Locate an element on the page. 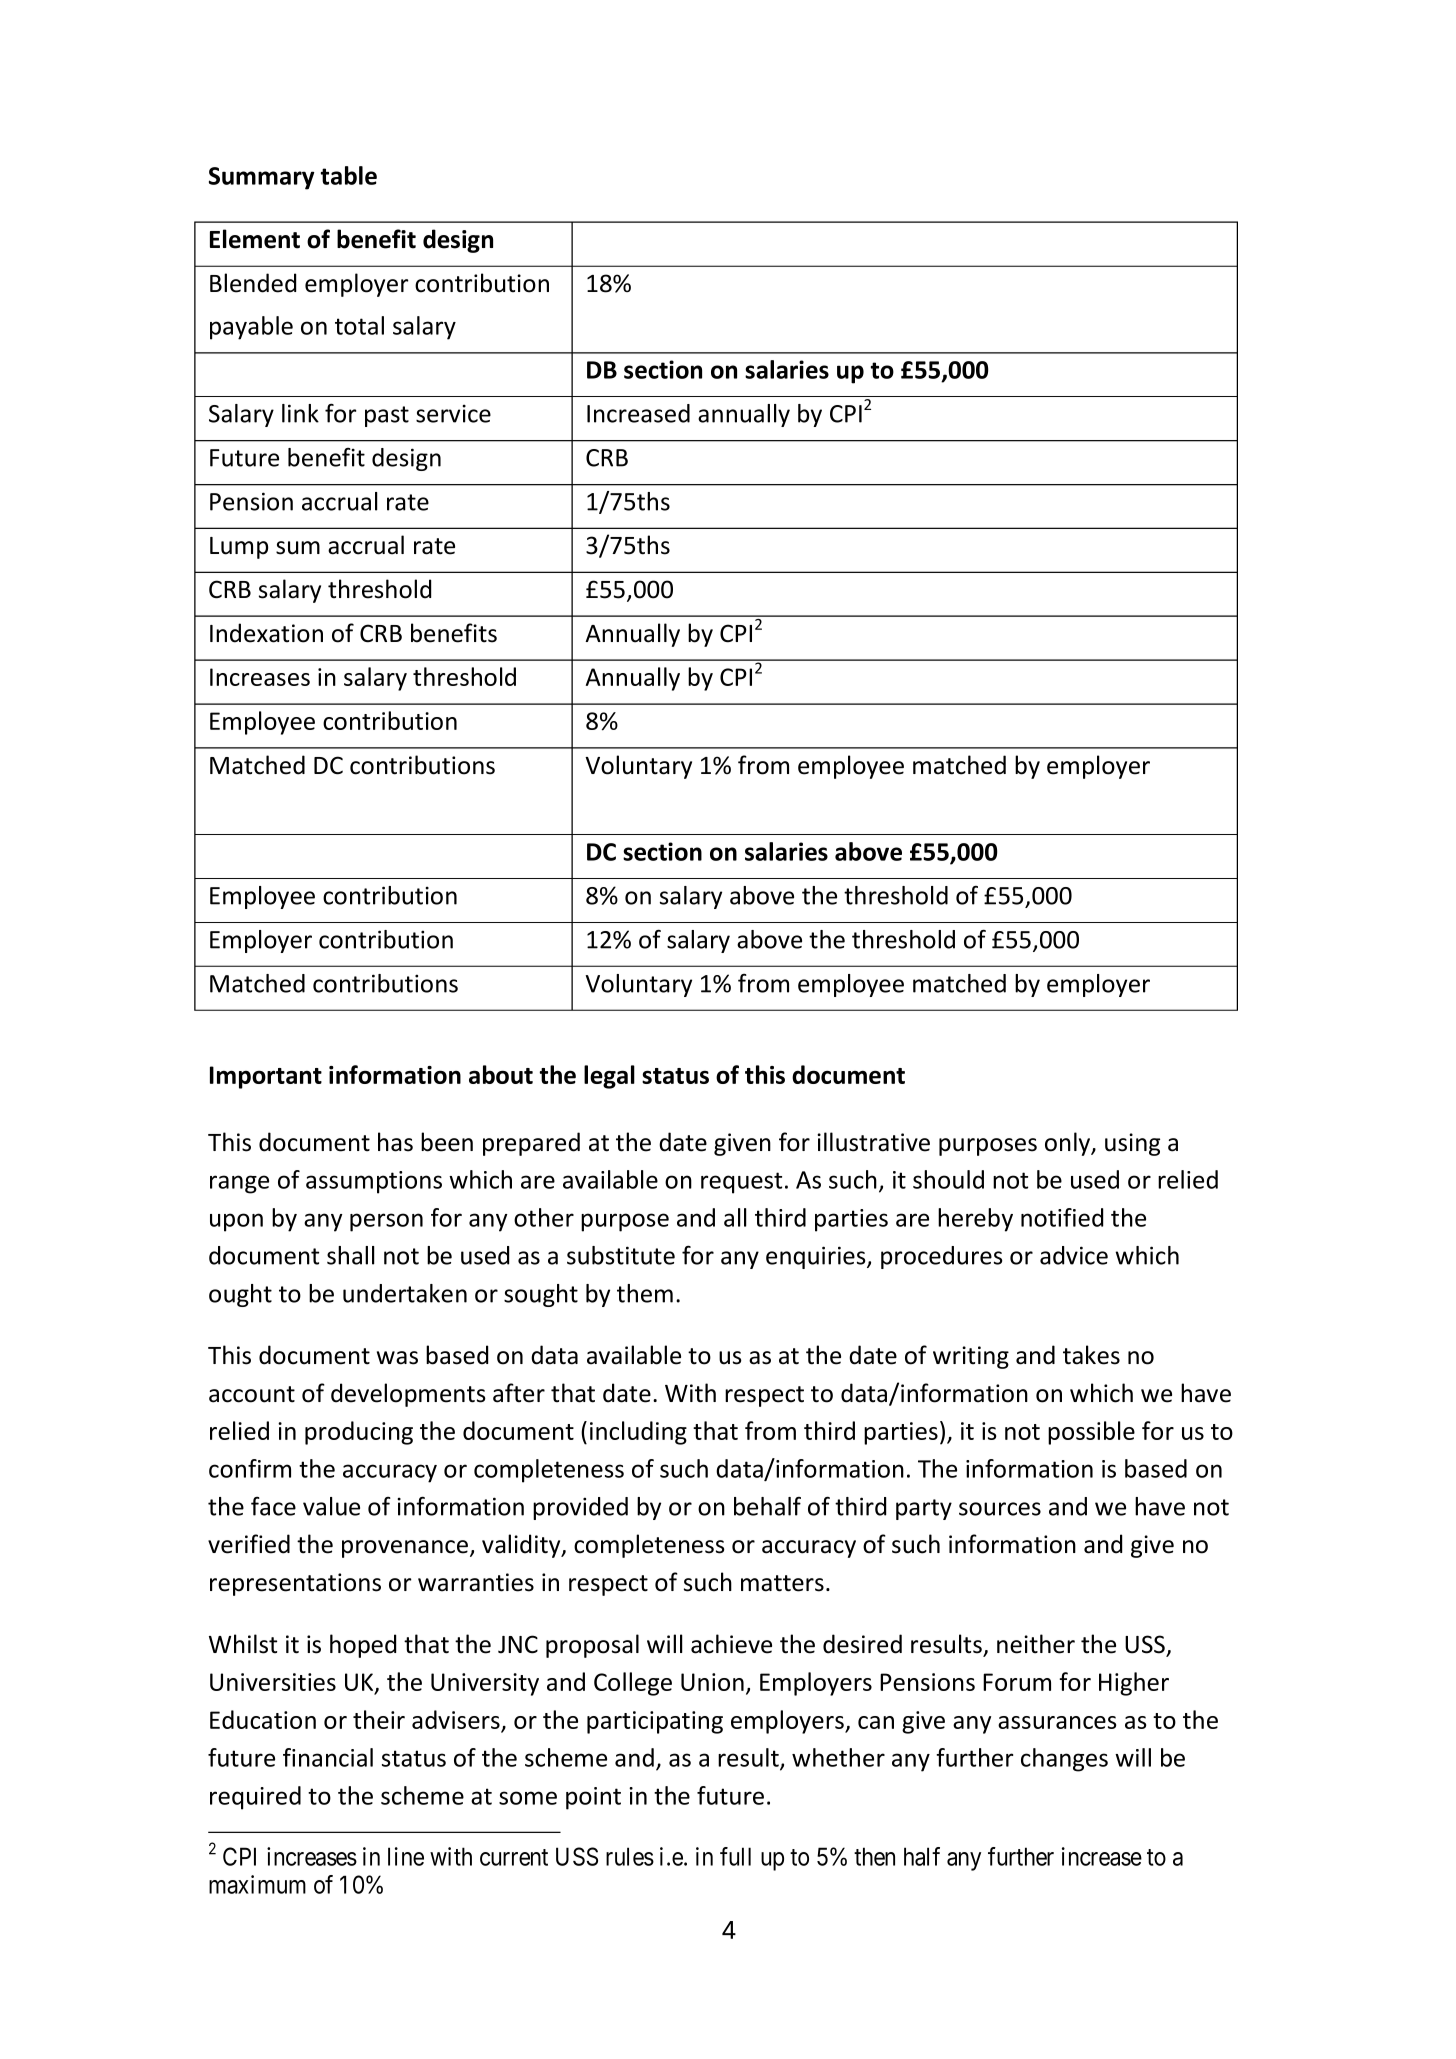 The height and width of the image is (2059, 1456). service is located at coordinates (453, 413).
